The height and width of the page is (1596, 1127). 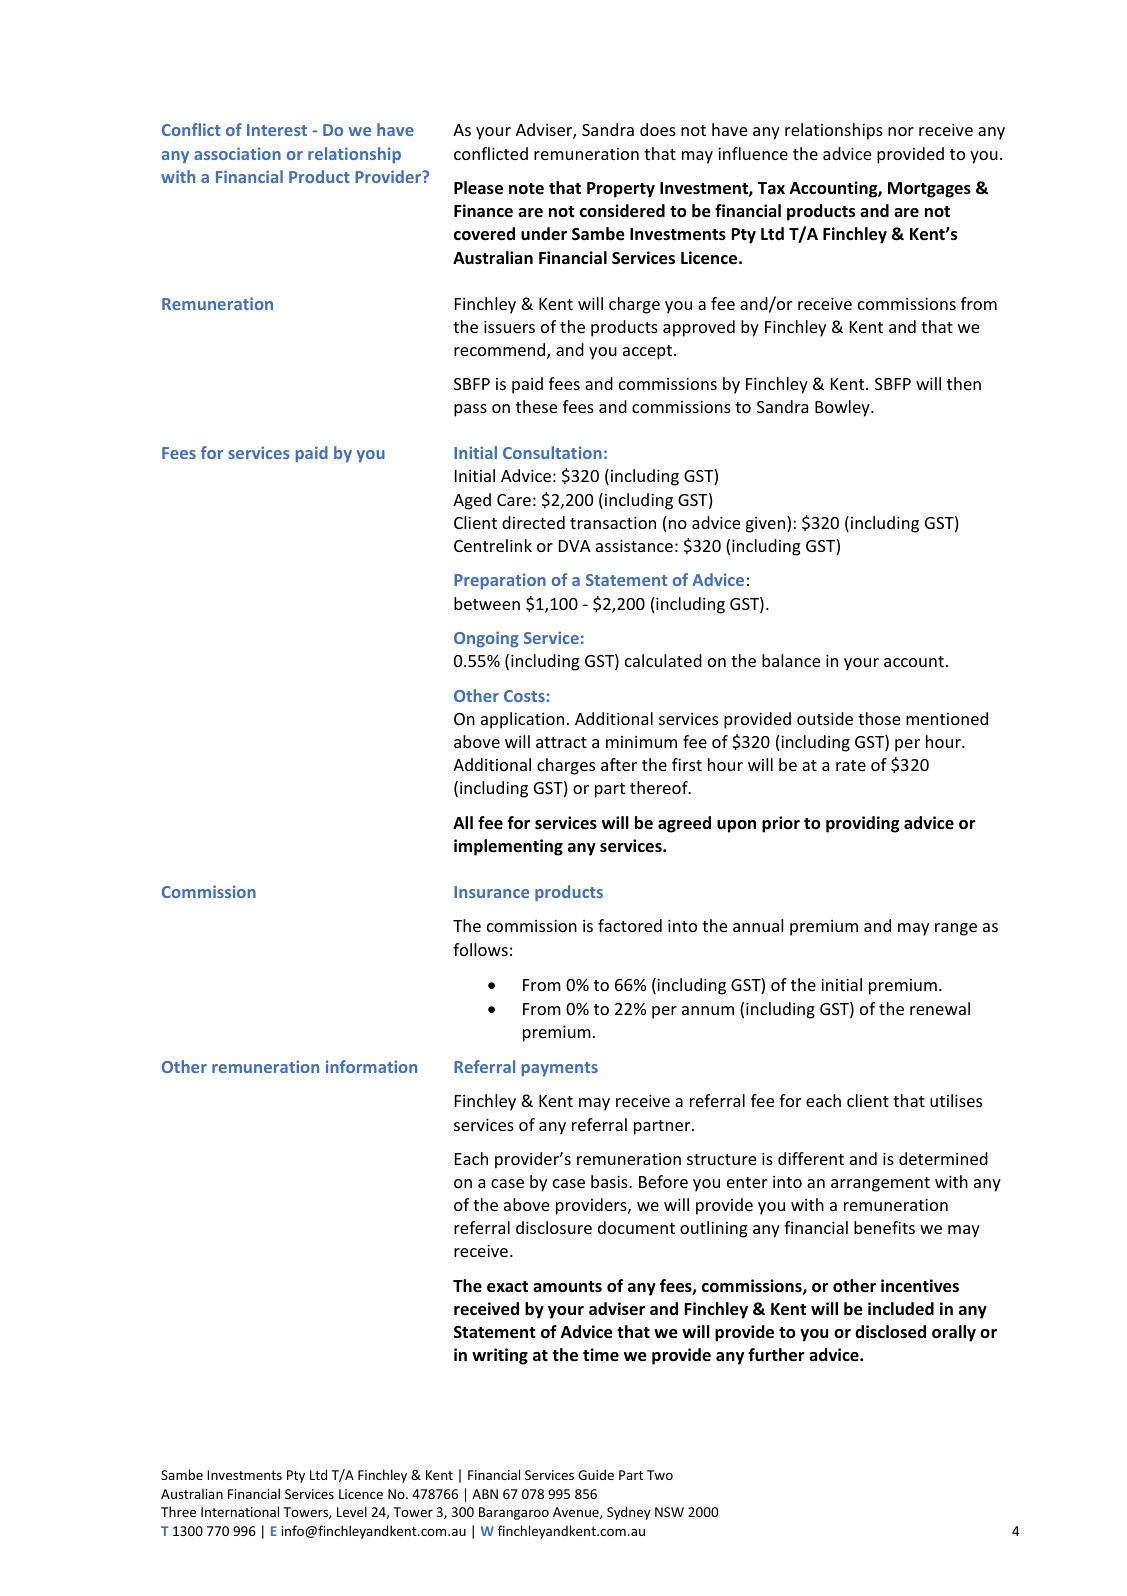 I want to click on International, so click(x=240, y=1511).
